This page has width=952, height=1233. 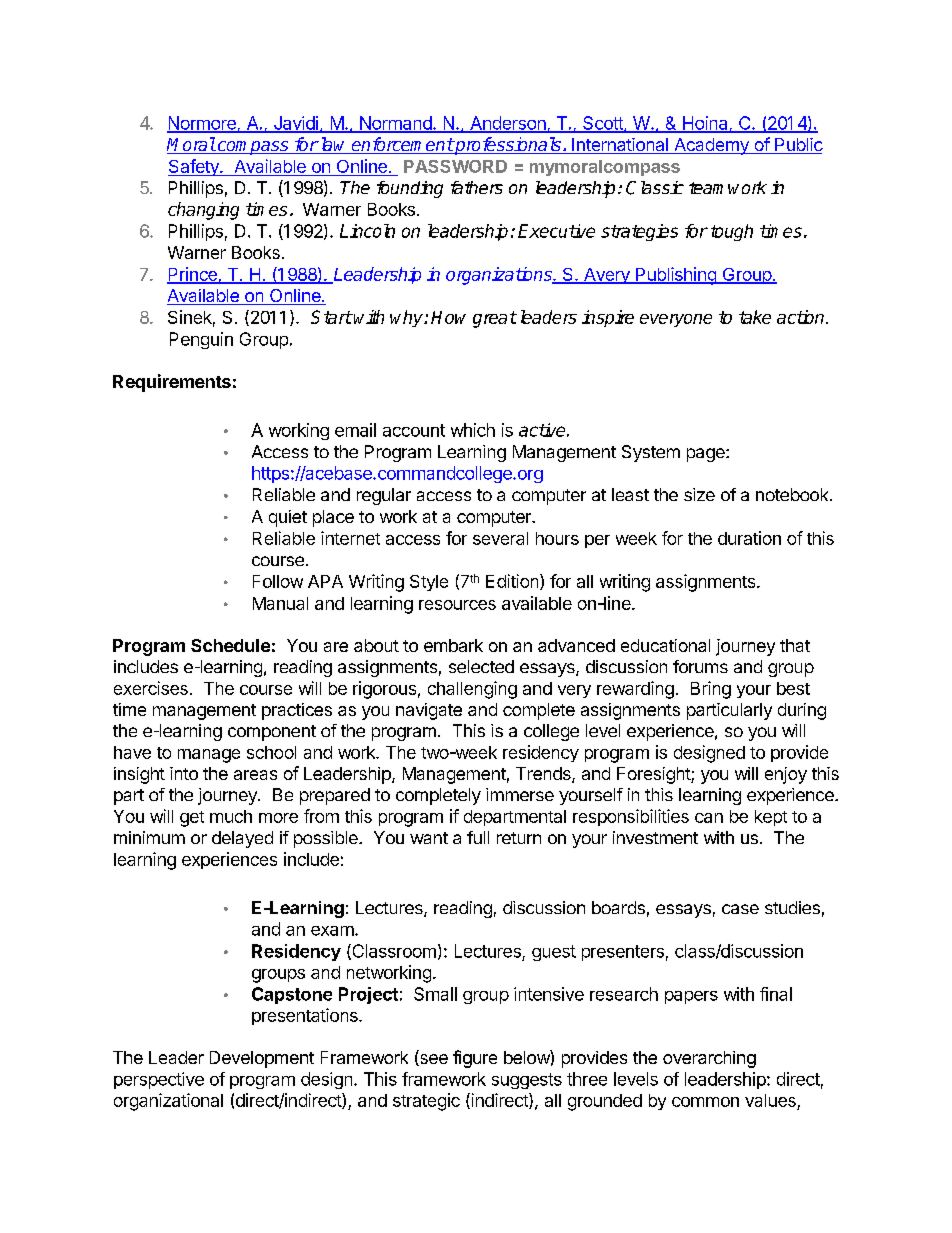 What do you see at coordinates (475, 1059) in the page?
I see `figure` at bounding box center [475, 1059].
